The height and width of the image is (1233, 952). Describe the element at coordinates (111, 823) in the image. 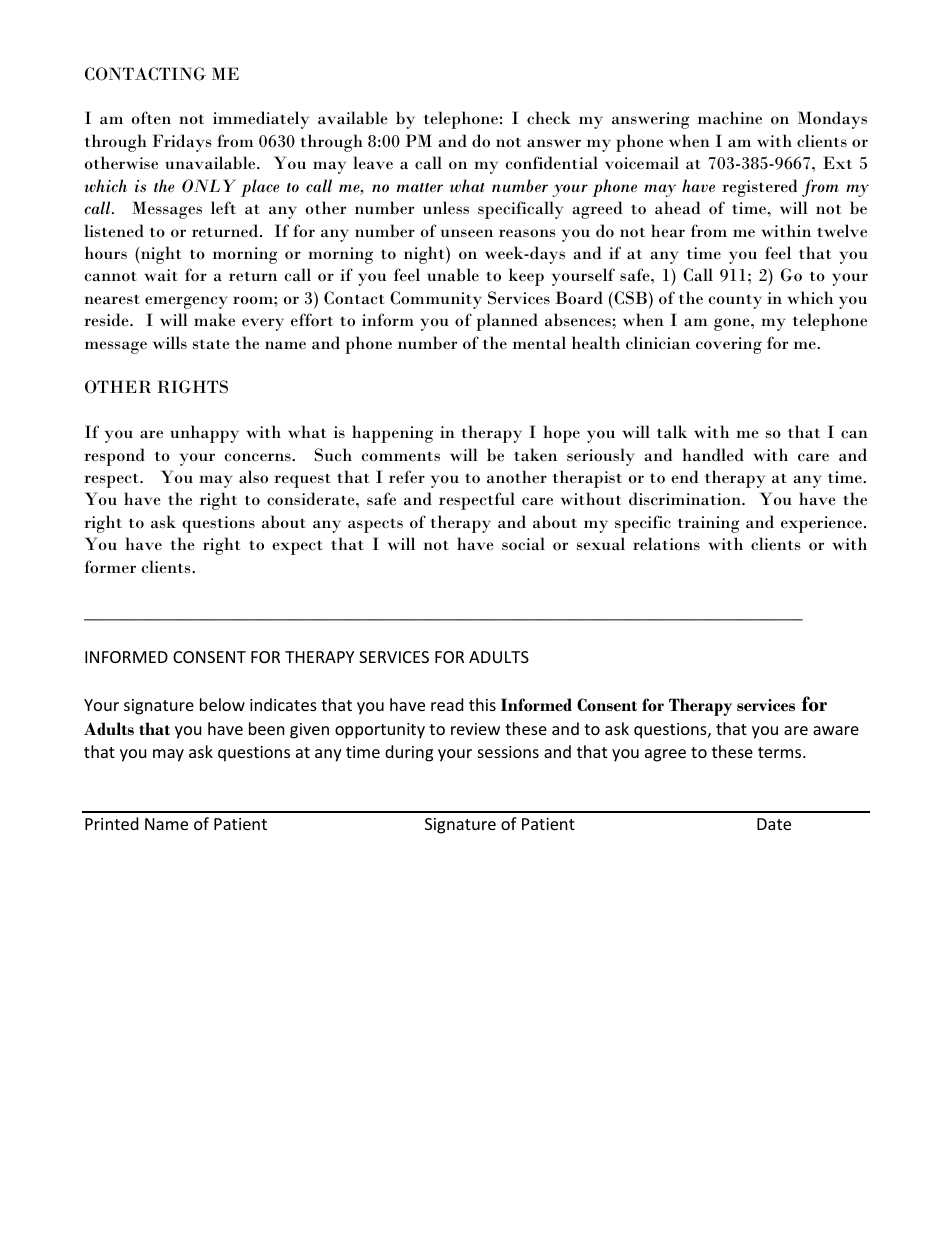

I see `Printed` at that location.
